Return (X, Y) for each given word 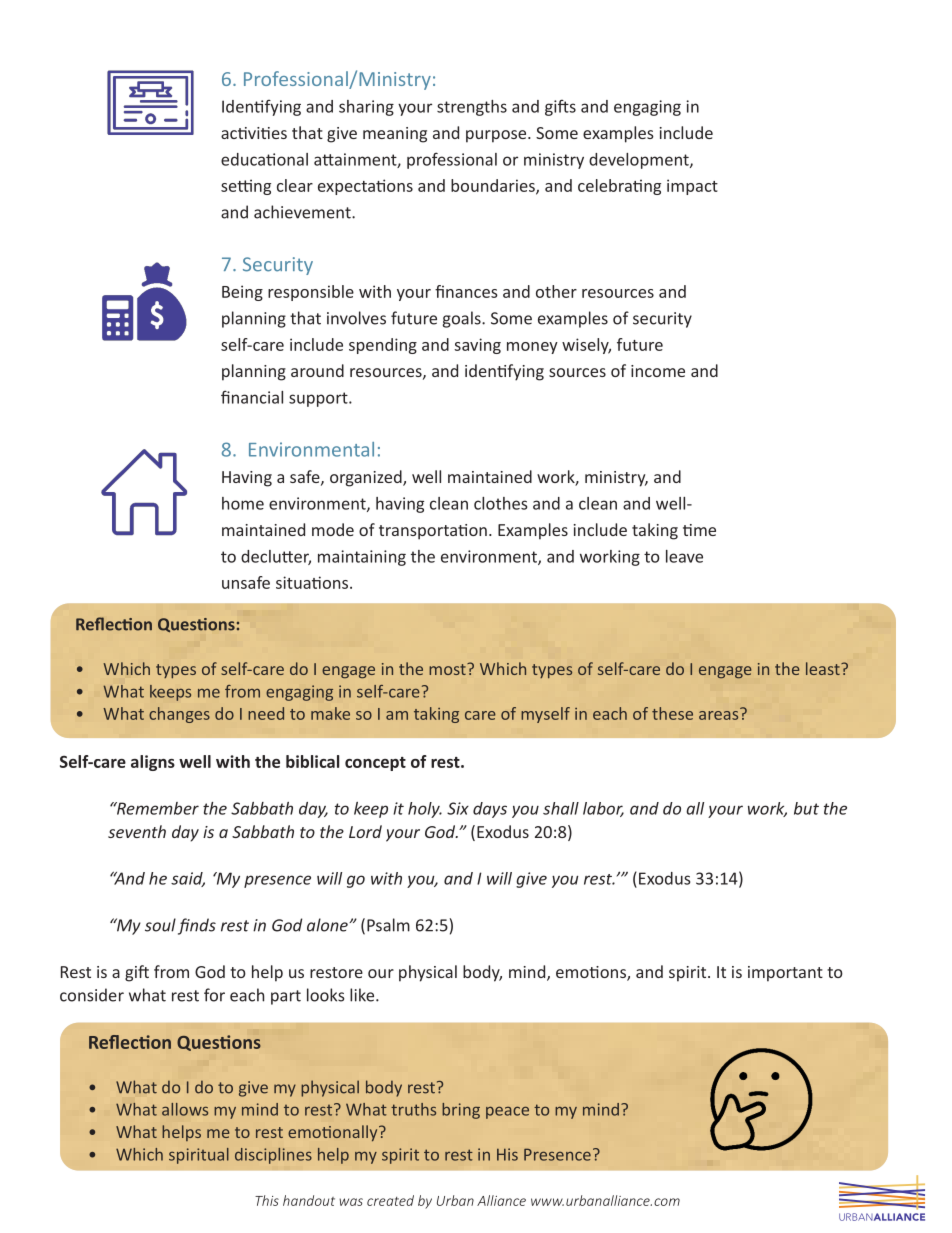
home (243, 503)
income (658, 371)
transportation (433, 532)
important (785, 974)
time (699, 530)
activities (254, 133)
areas (720, 714)
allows (185, 1109)
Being (242, 293)
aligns (153, 763)
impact (692, 187)
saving (477, 346)
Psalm (388, 925)
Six (458, 808)
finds (197, 926)
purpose (497, 136)
